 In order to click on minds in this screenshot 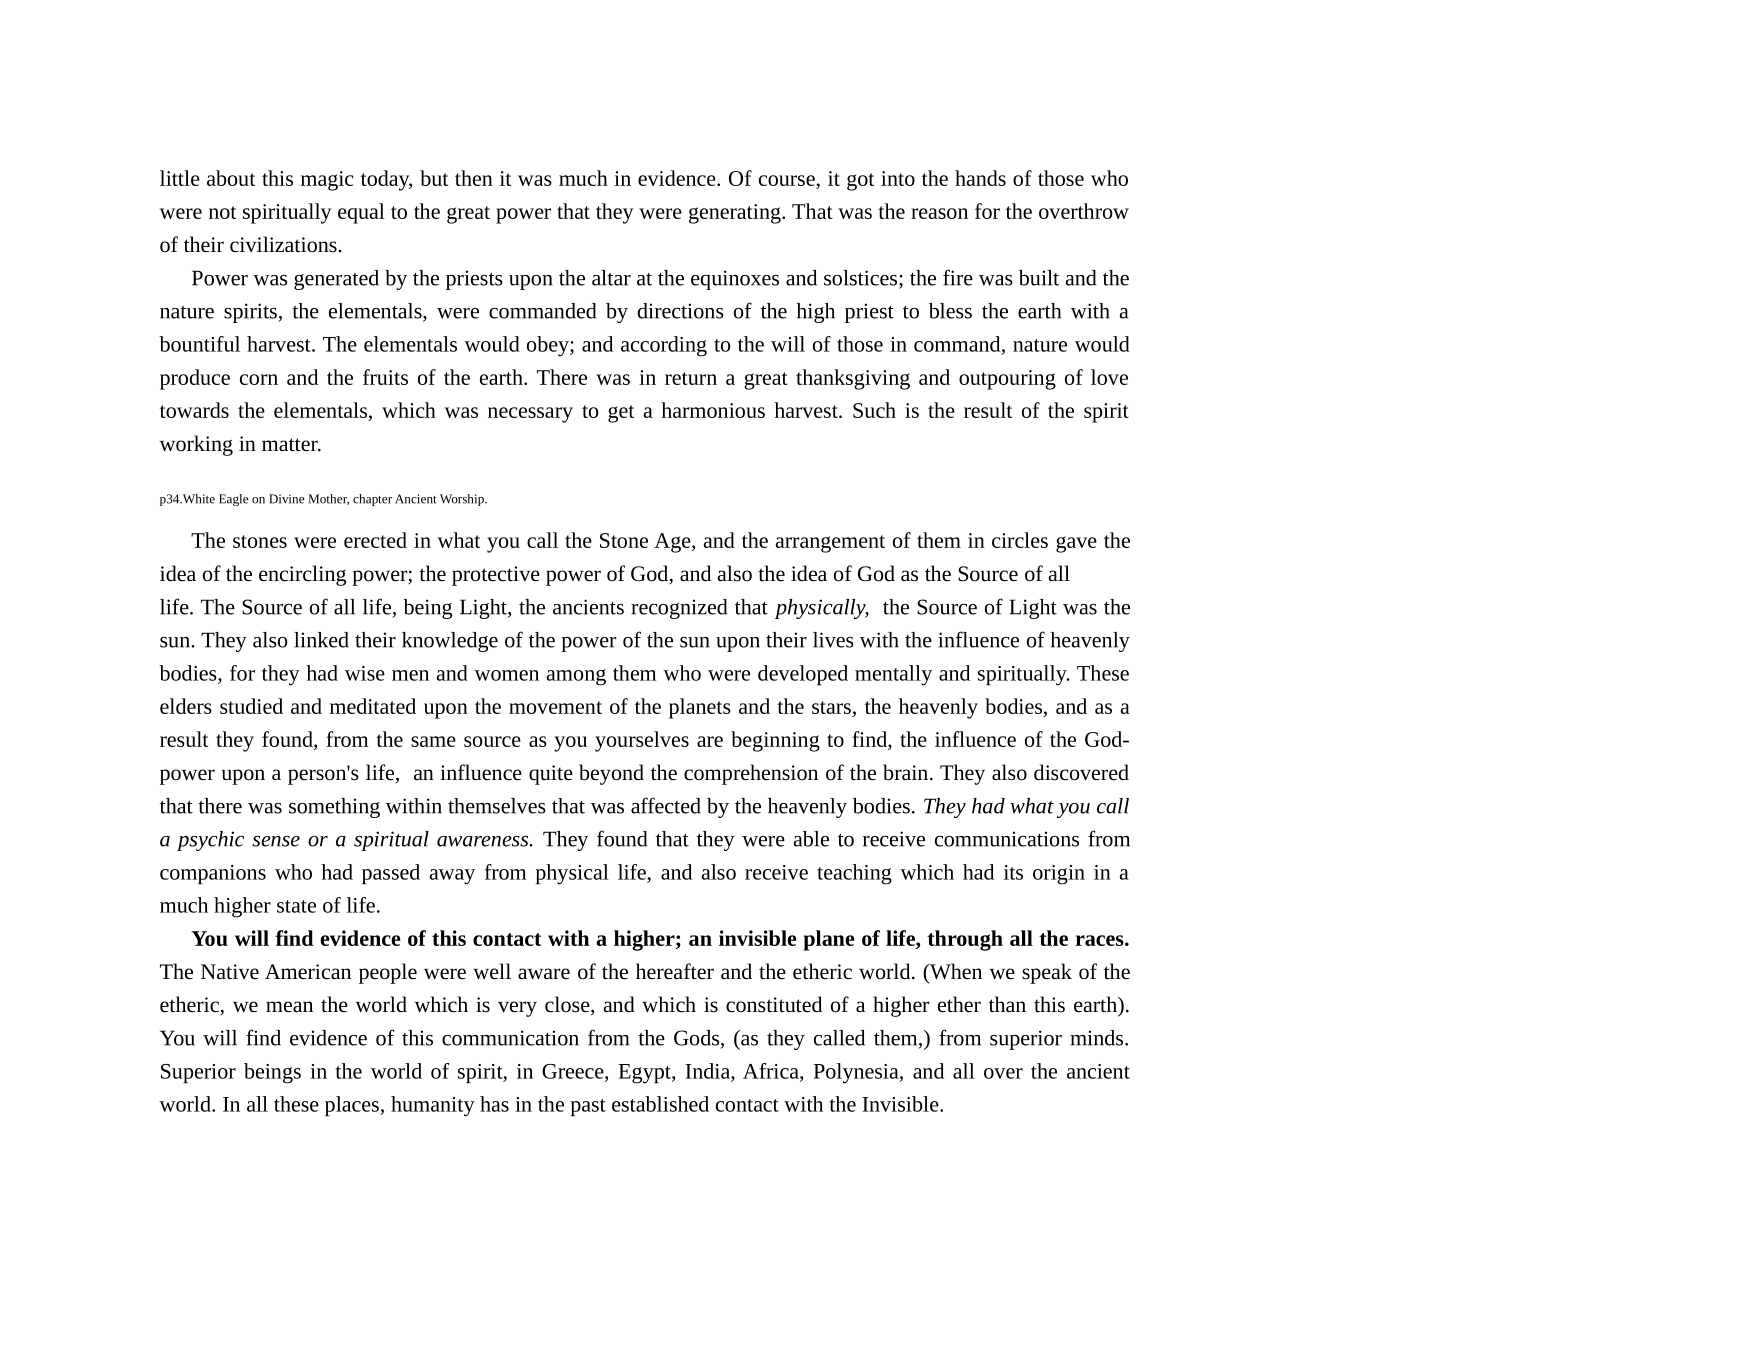, I will do `click(1098, 1038)`.
